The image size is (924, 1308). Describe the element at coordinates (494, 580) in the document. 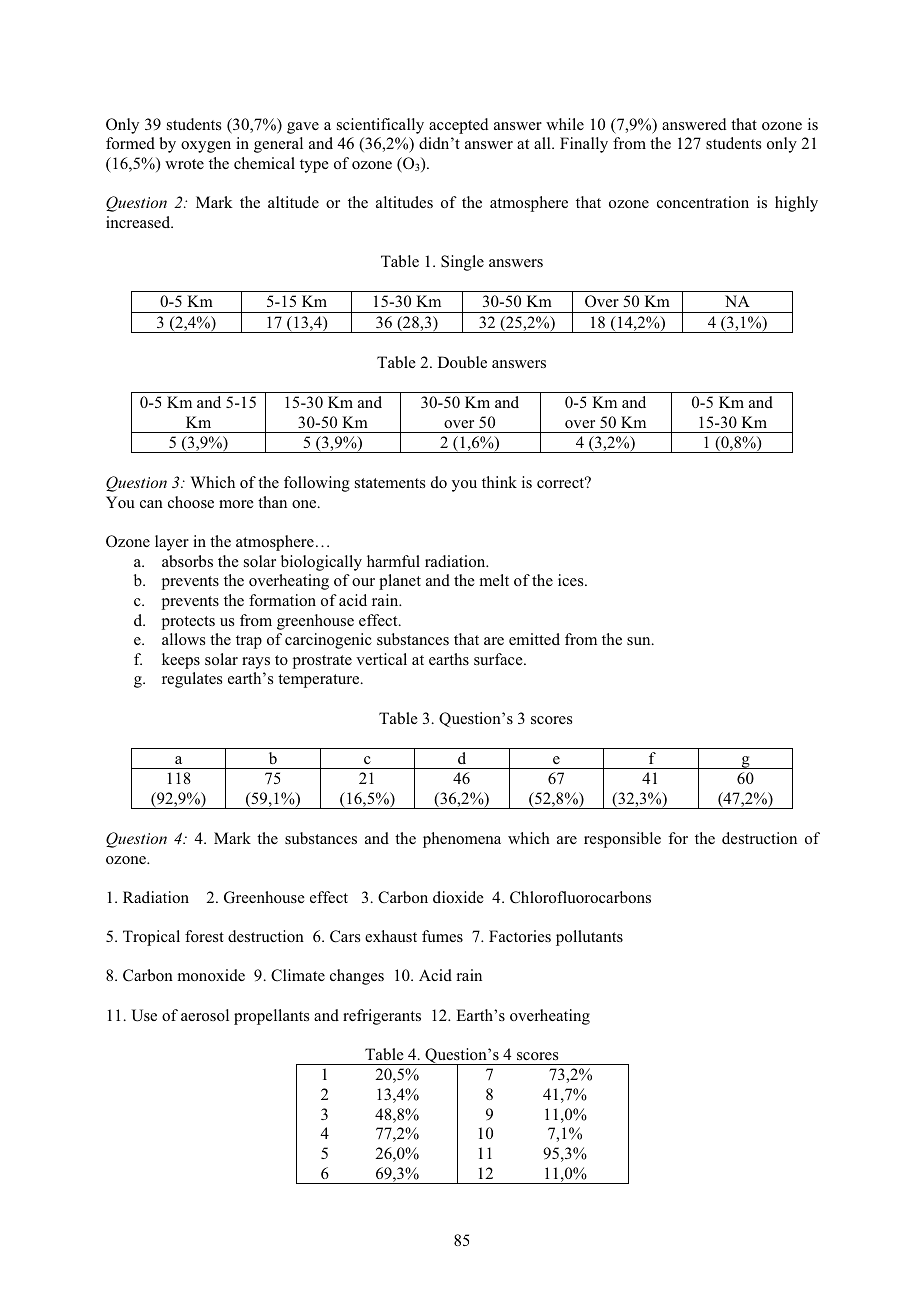

I see `melt` at that location.
